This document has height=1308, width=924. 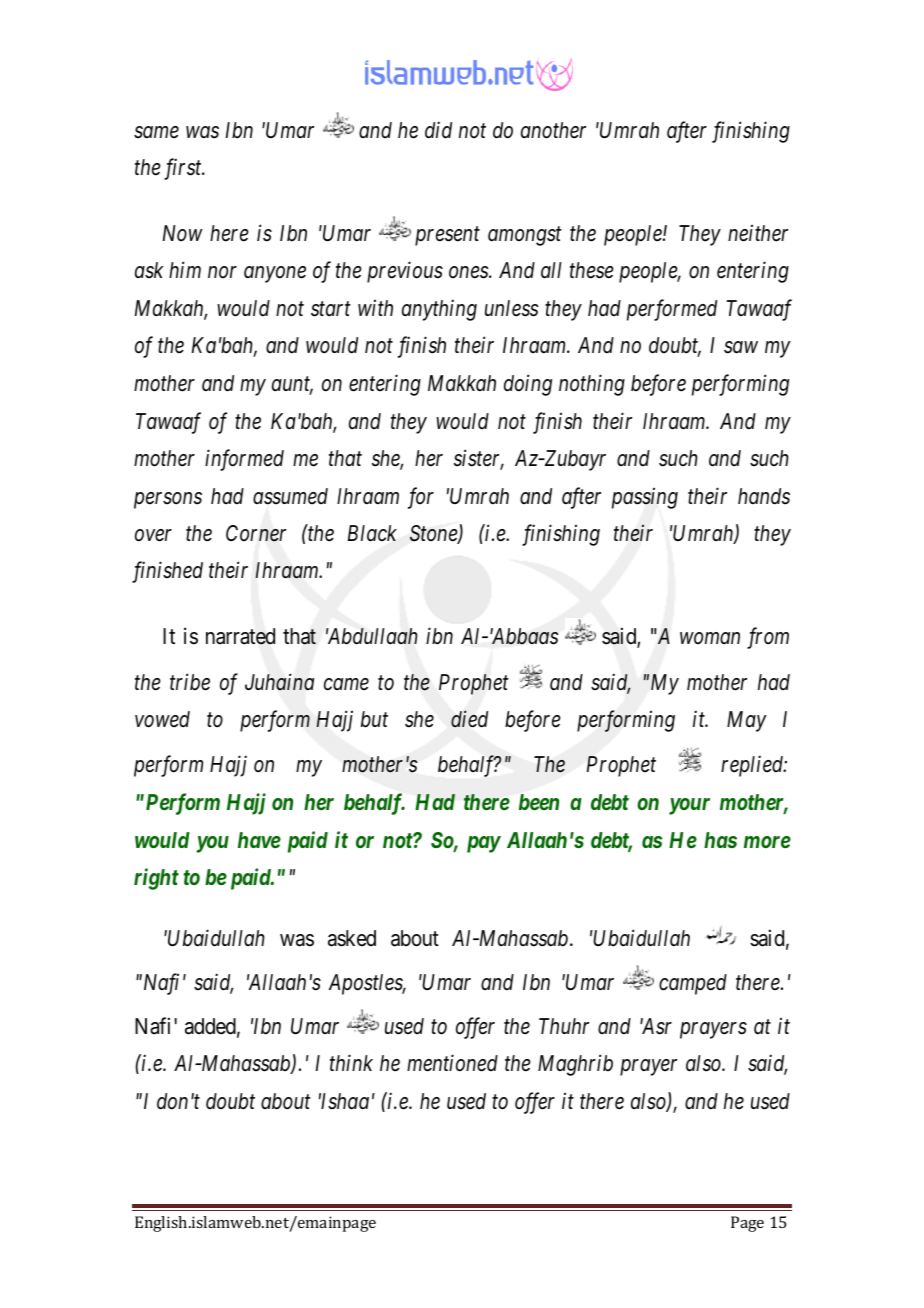 What do you see at coordinates (710, 638) in the document?
I see `woman` at bounding box center [710, 638].
